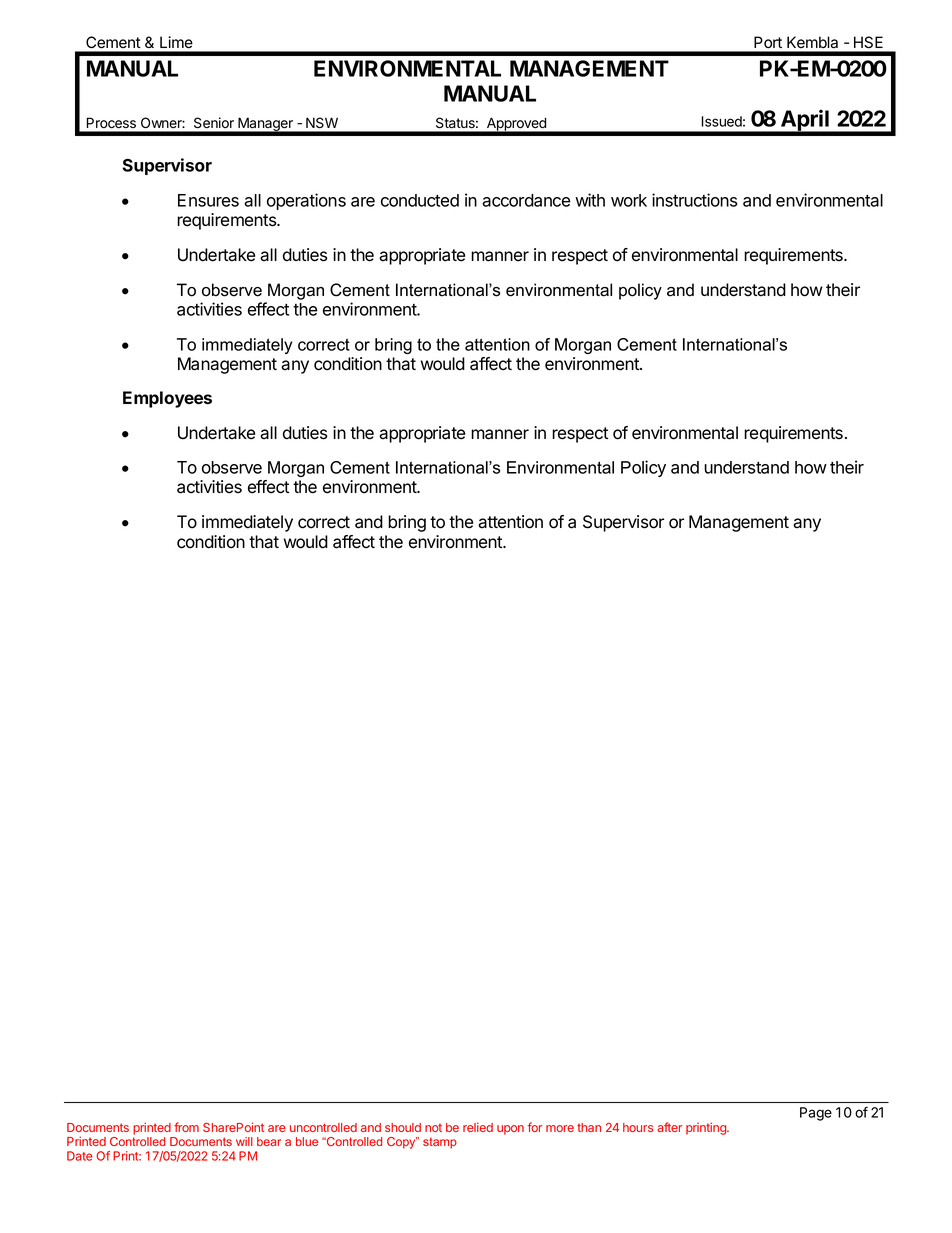 This document has height=1233, width=952. I want to click on conducted, so click(420, 200).
